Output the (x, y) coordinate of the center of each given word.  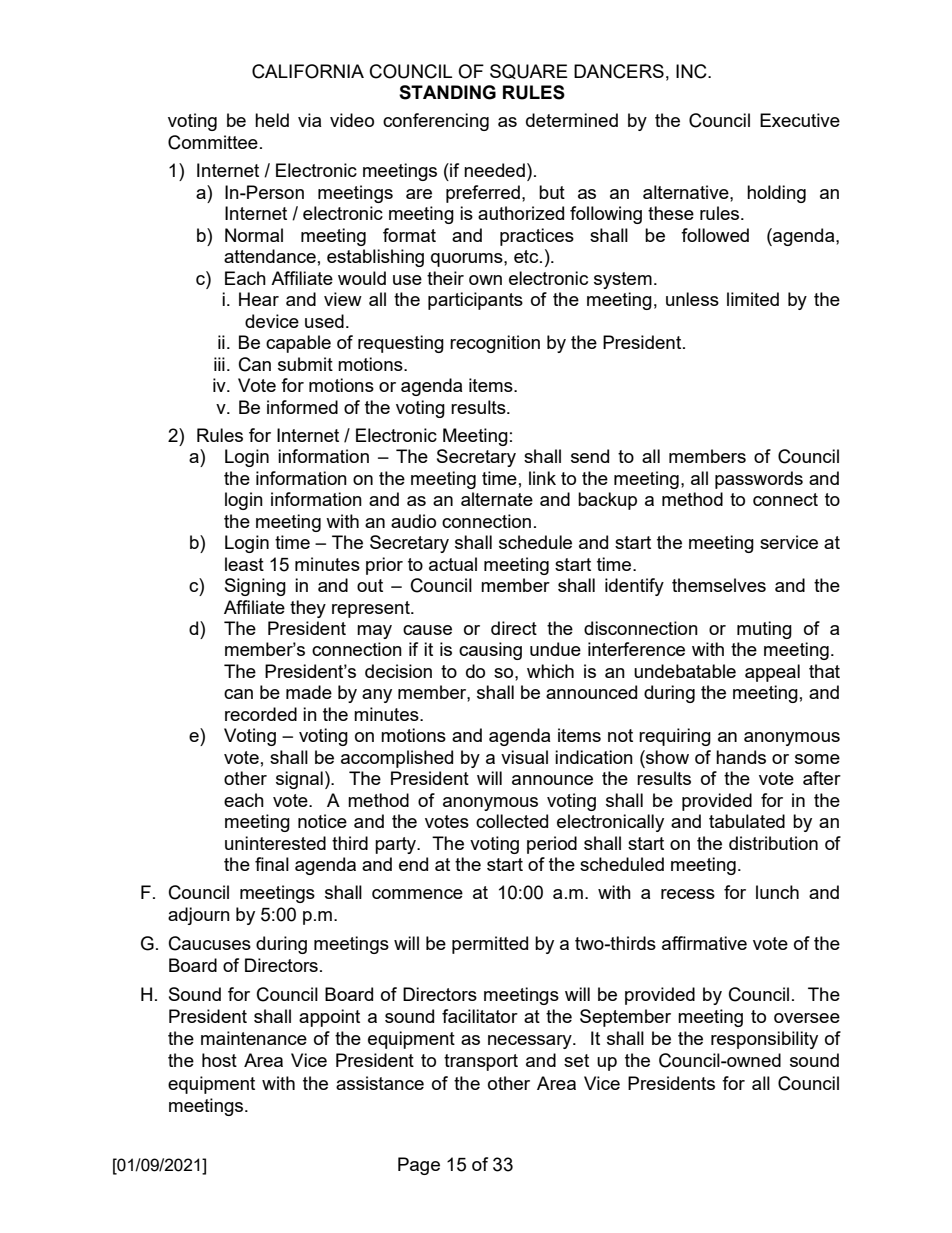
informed (302, 407)
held (272, 120)
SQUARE (529, 71)
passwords (759, 480)
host (219, 1060)
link (542, 478)
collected (512, 821)
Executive (800, 120)
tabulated (747, 821)
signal (299, 780)
